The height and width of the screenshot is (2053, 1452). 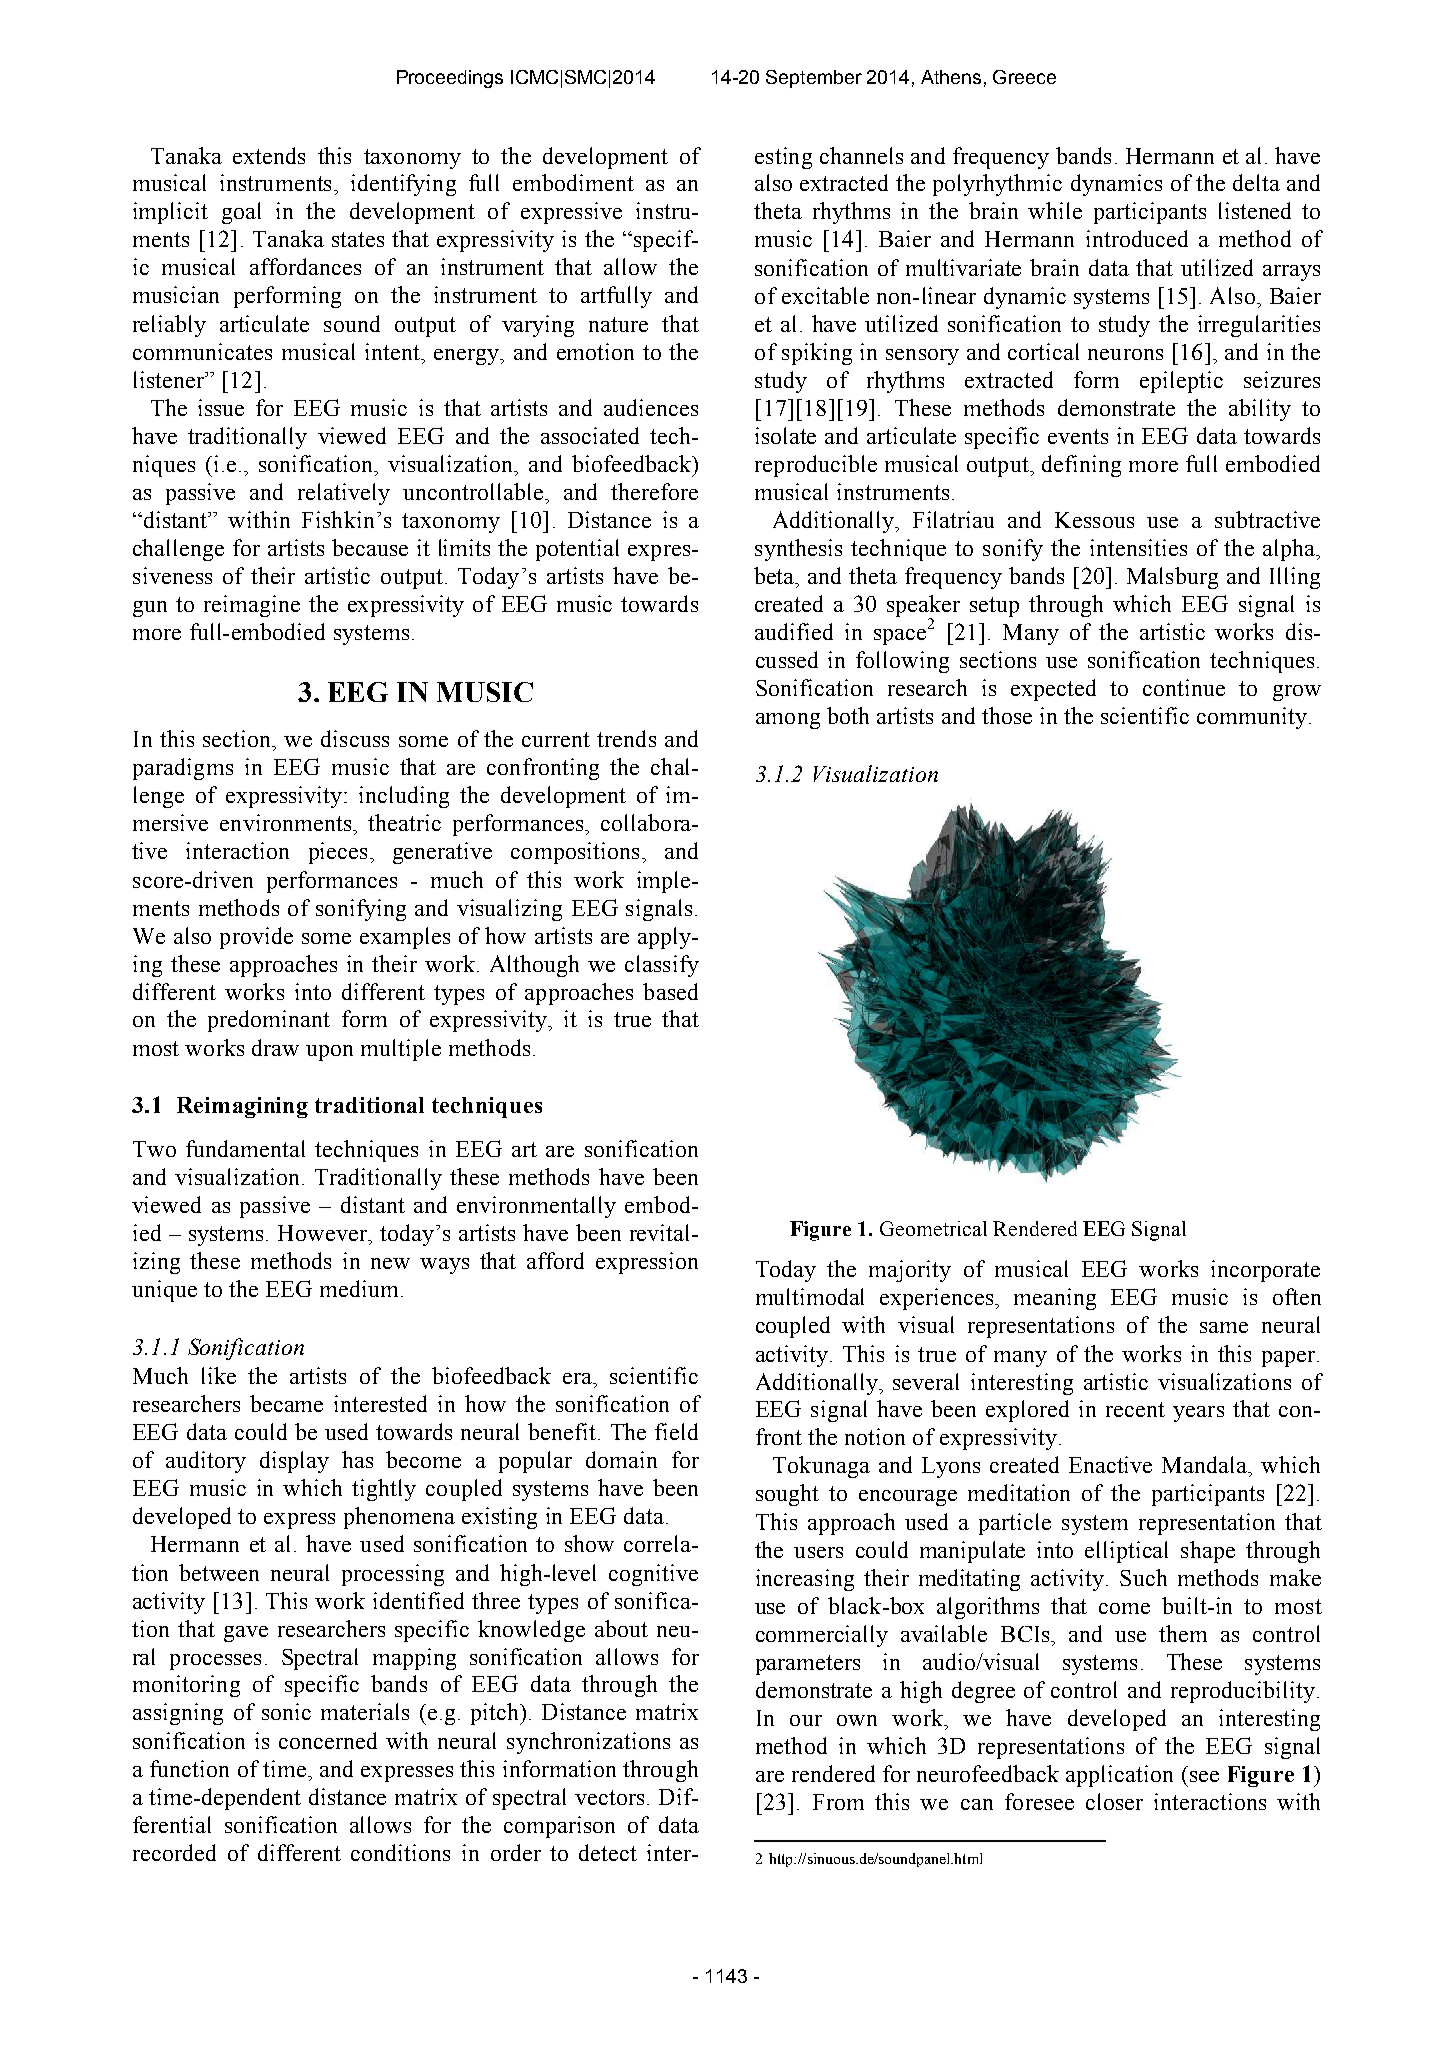 I want to click on discuss, so click(x=355, y=738).
